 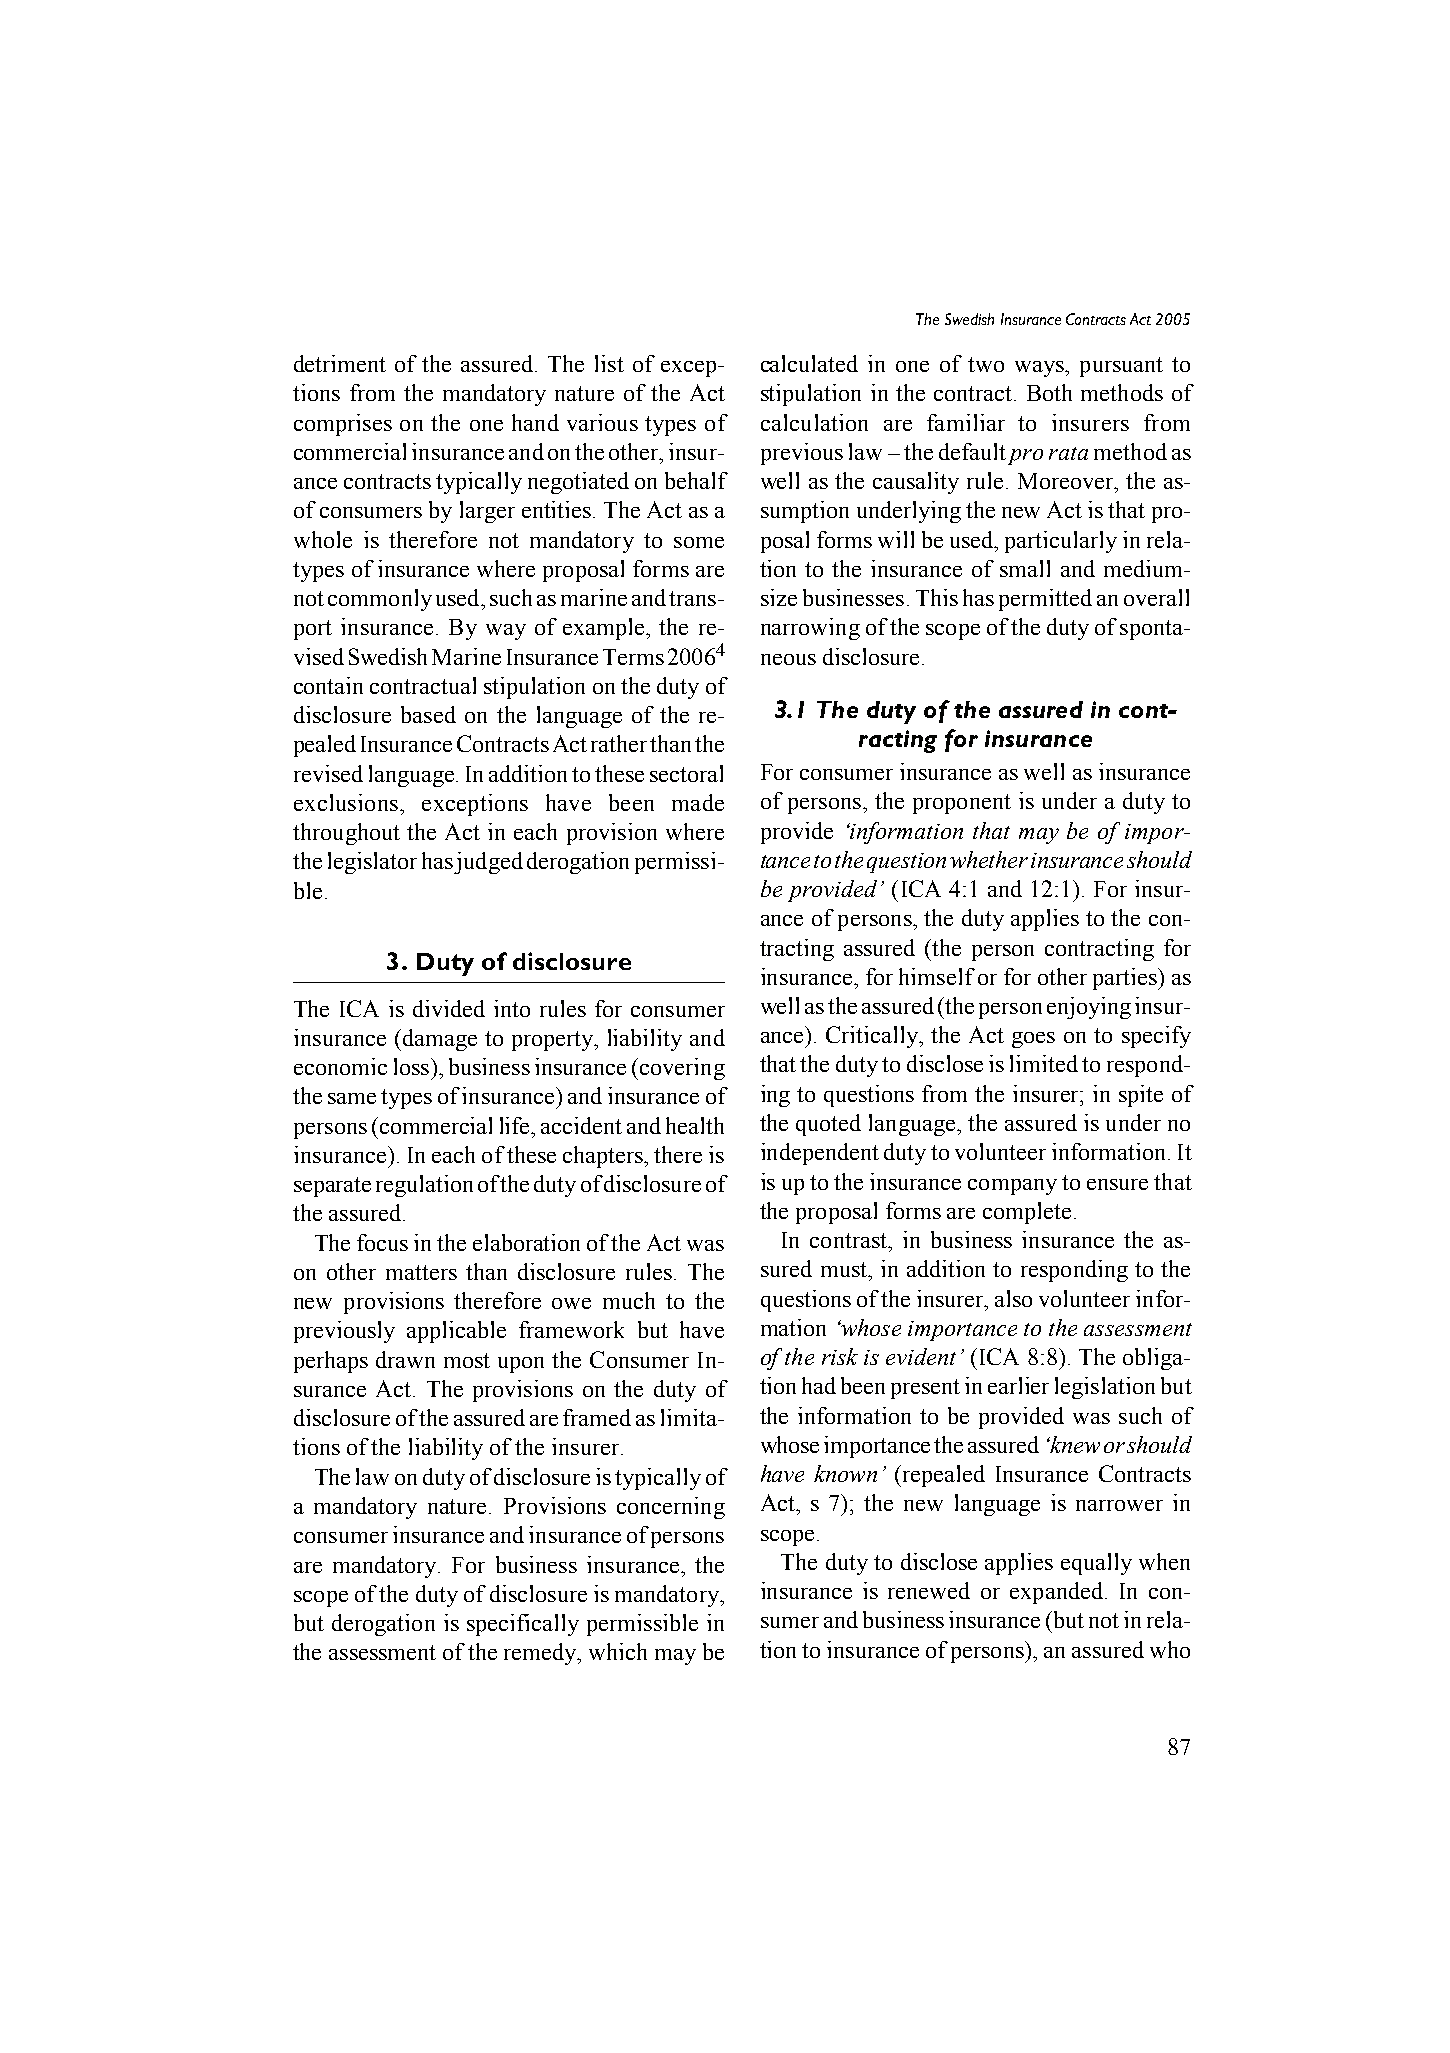 I want to click on based, so click(x=428, y=714).
